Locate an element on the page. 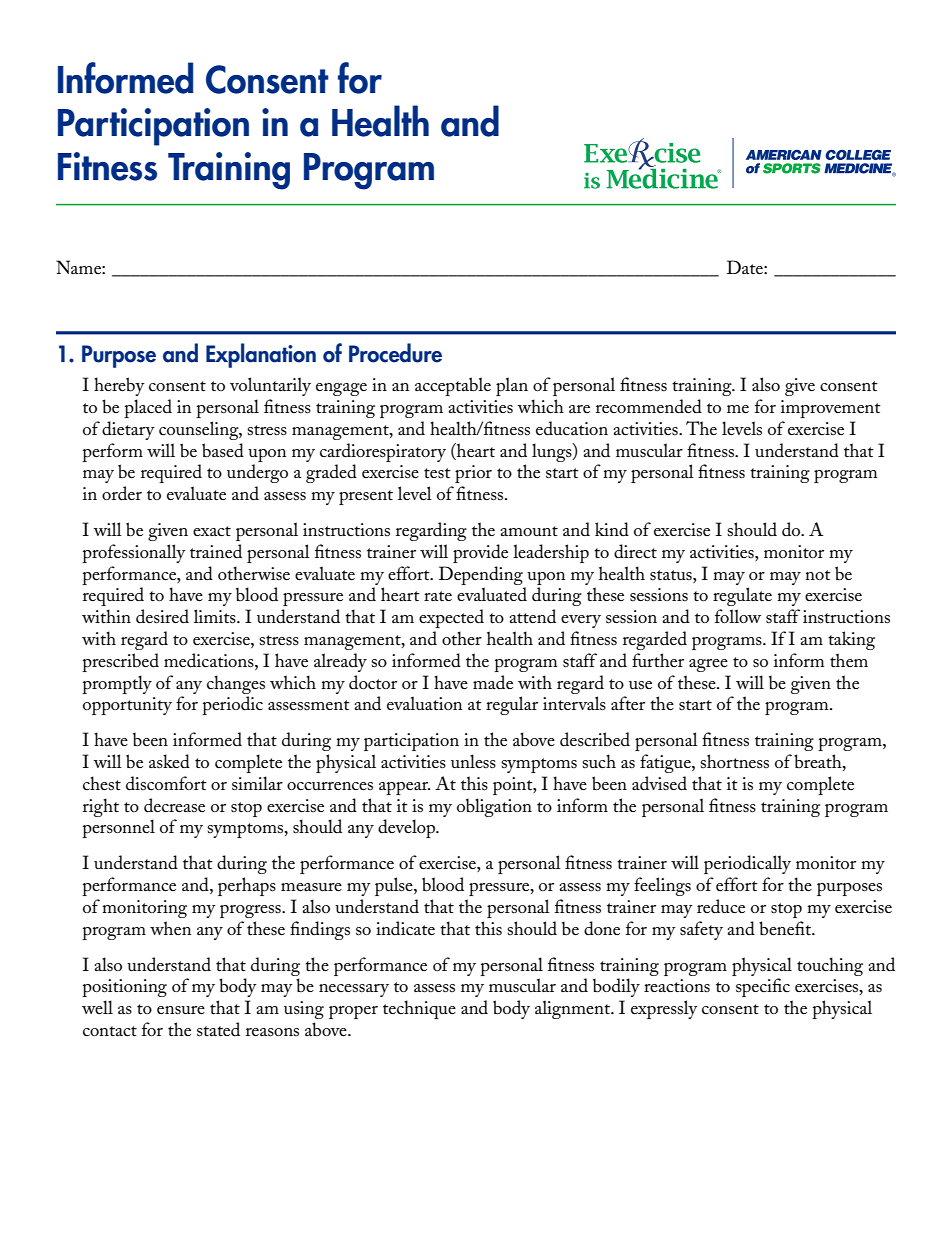  ensure is located at coordinates (181, 1010).
